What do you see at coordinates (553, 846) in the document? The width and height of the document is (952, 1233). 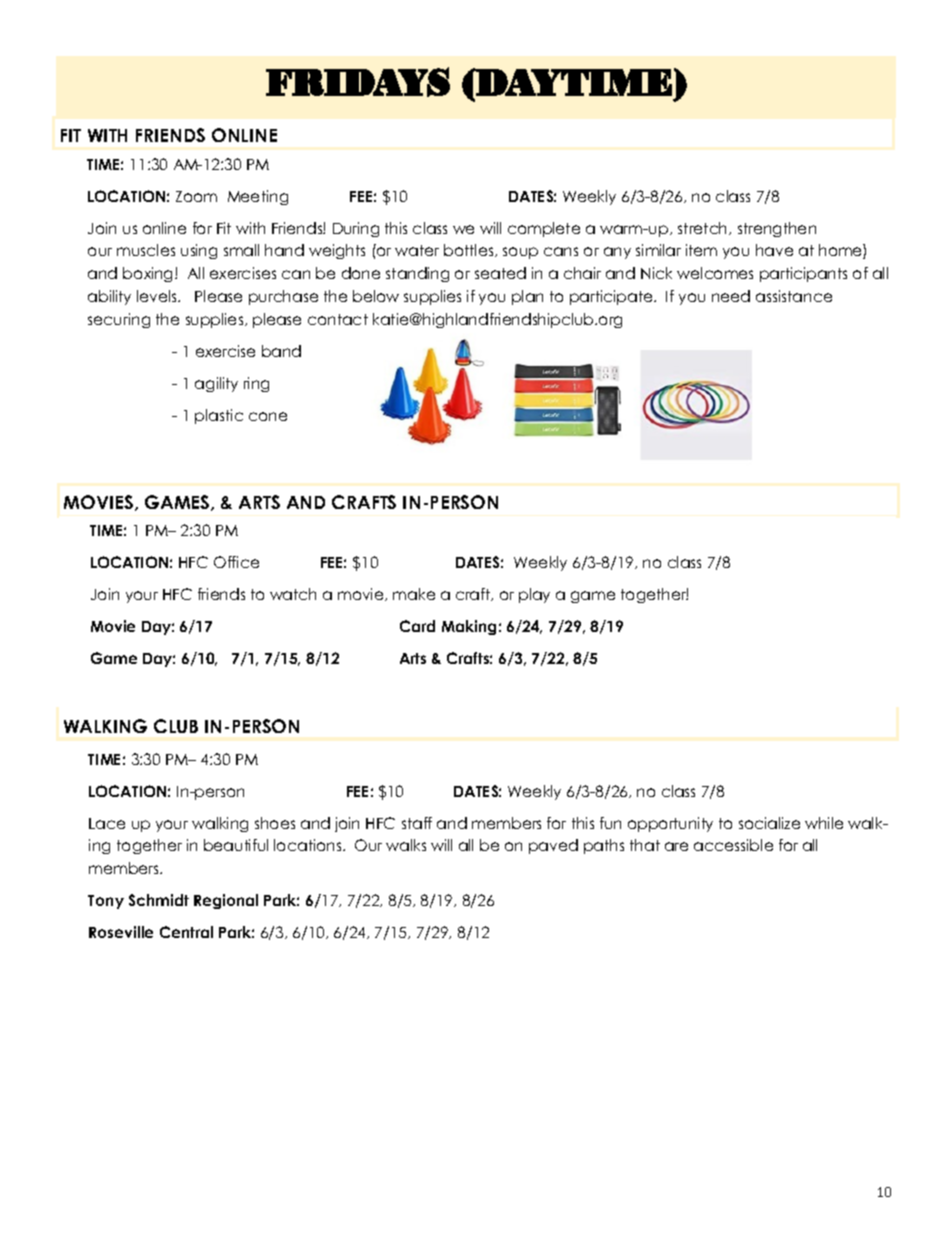 I see `paved` at bounding box center [553, 846].
